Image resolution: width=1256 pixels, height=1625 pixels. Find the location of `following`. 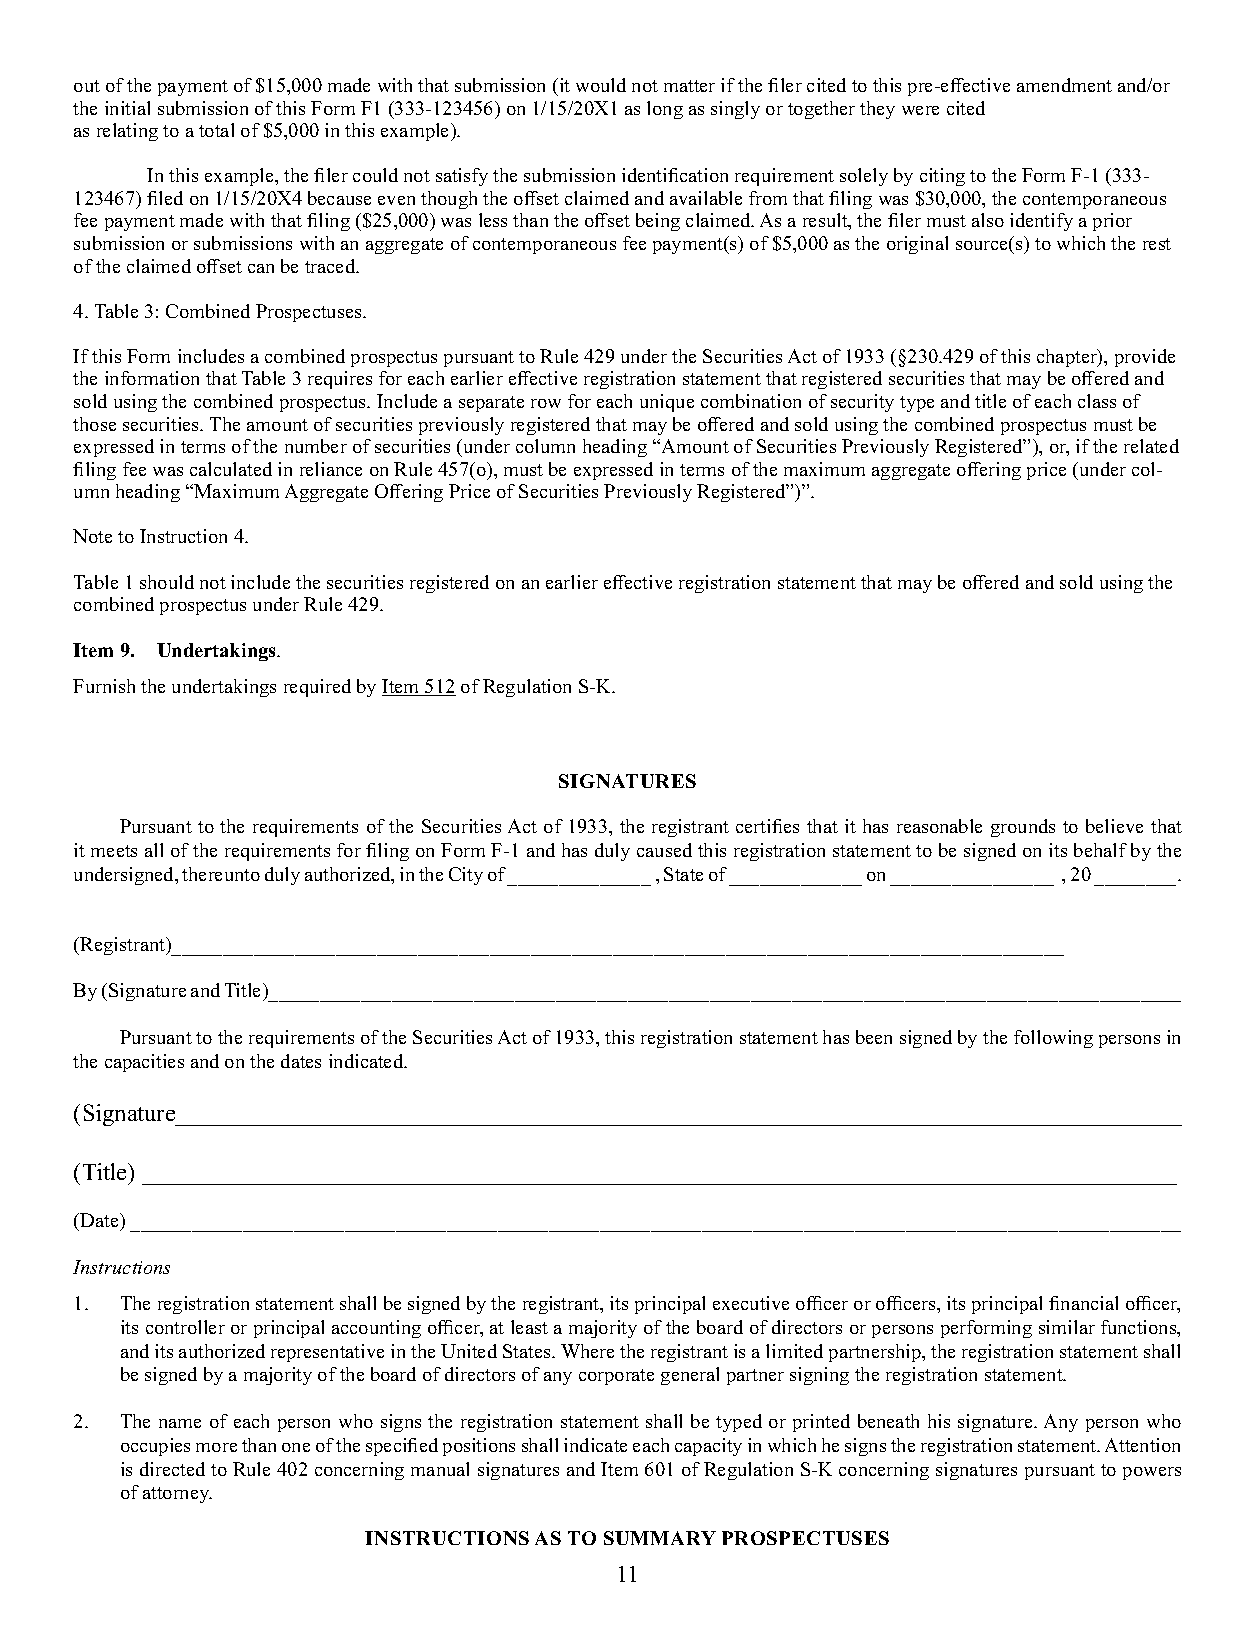

following is located at coordinates (1053, 1039).
